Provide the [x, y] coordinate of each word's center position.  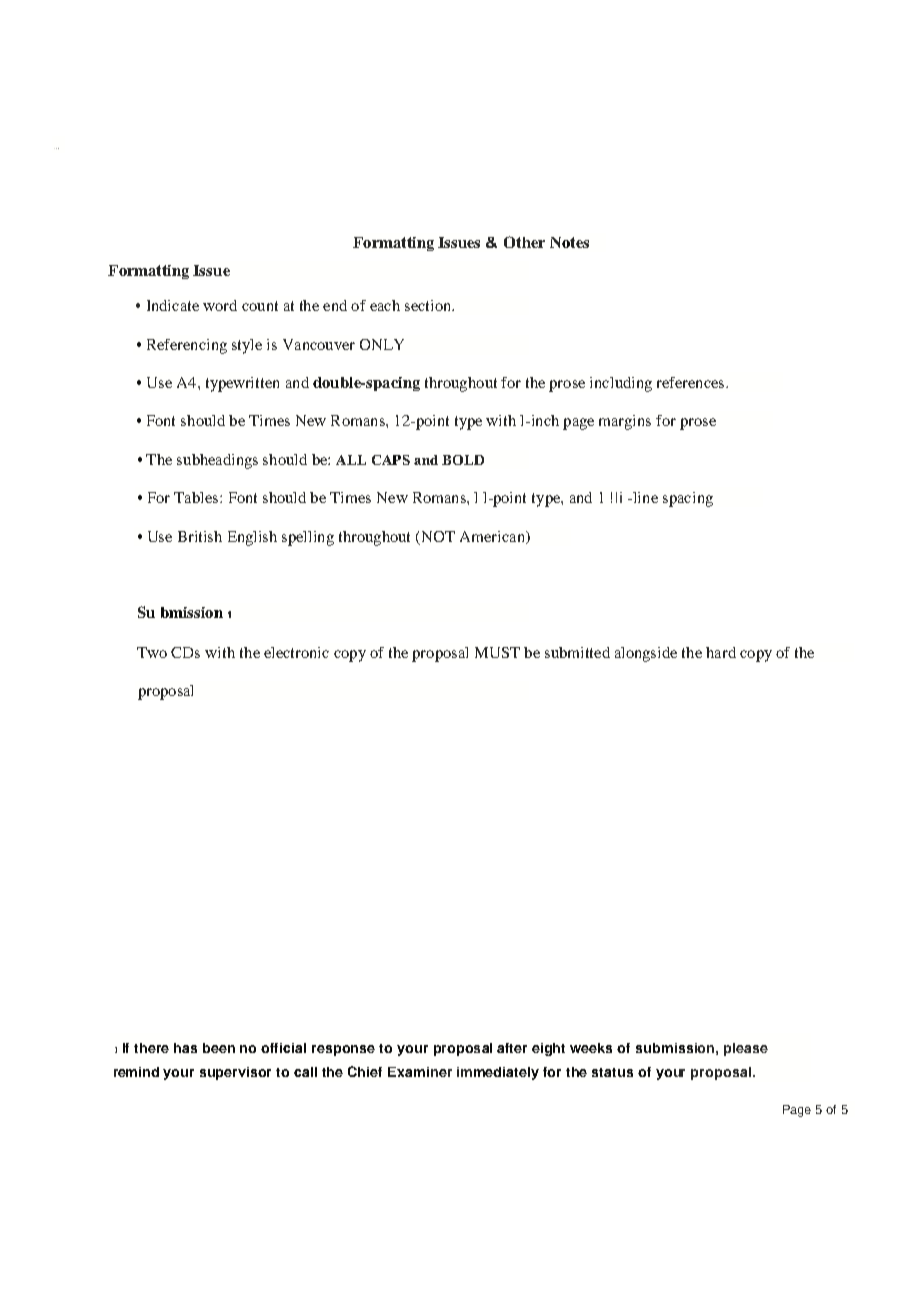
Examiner [420, 1072]
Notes [569, 242]
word [220, 305]
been [219, 1048]
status [612, 1072]
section [429, 305]
